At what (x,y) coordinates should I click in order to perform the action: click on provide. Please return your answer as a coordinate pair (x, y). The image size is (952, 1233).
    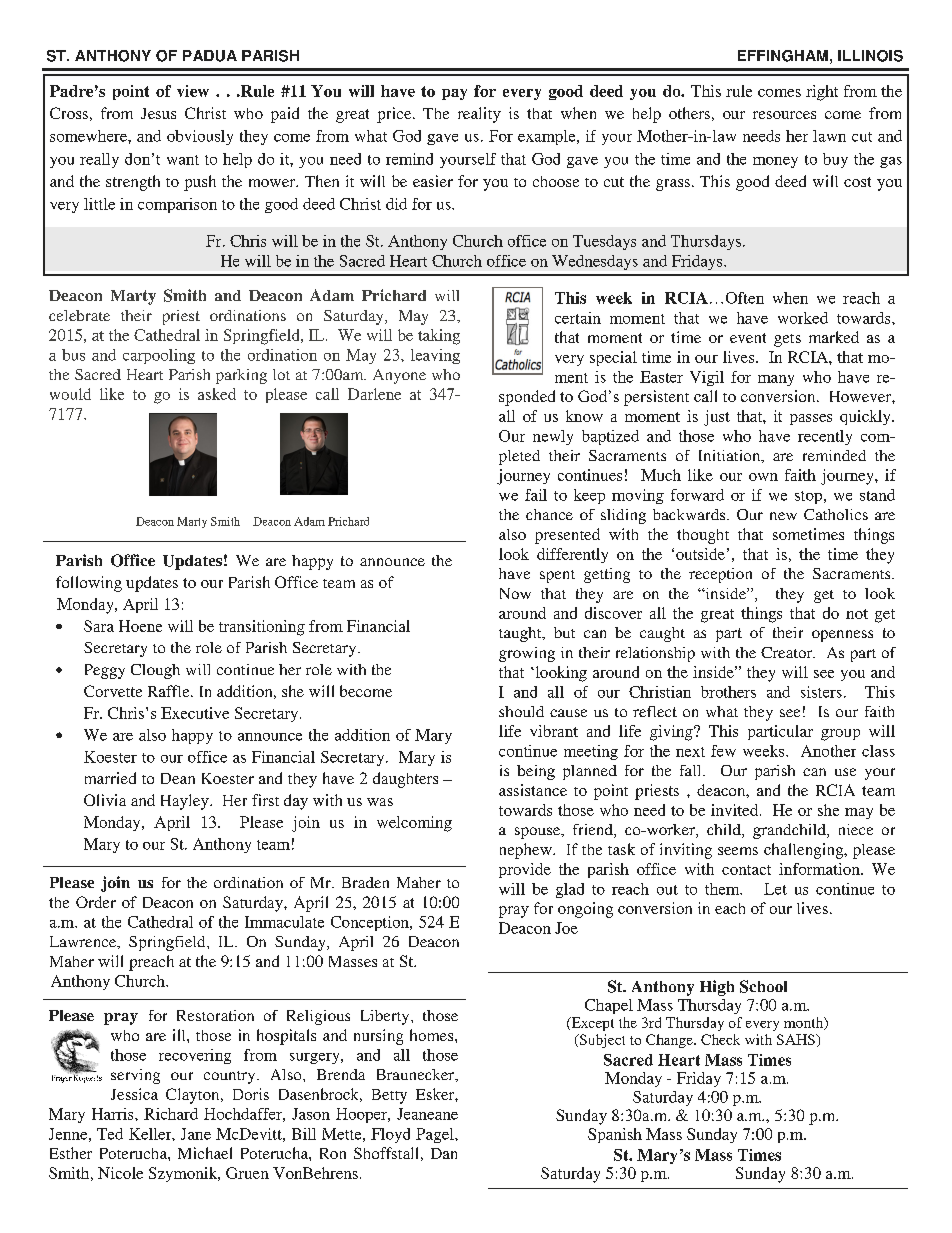
    Looking at the image, I should click on (525, 870).
